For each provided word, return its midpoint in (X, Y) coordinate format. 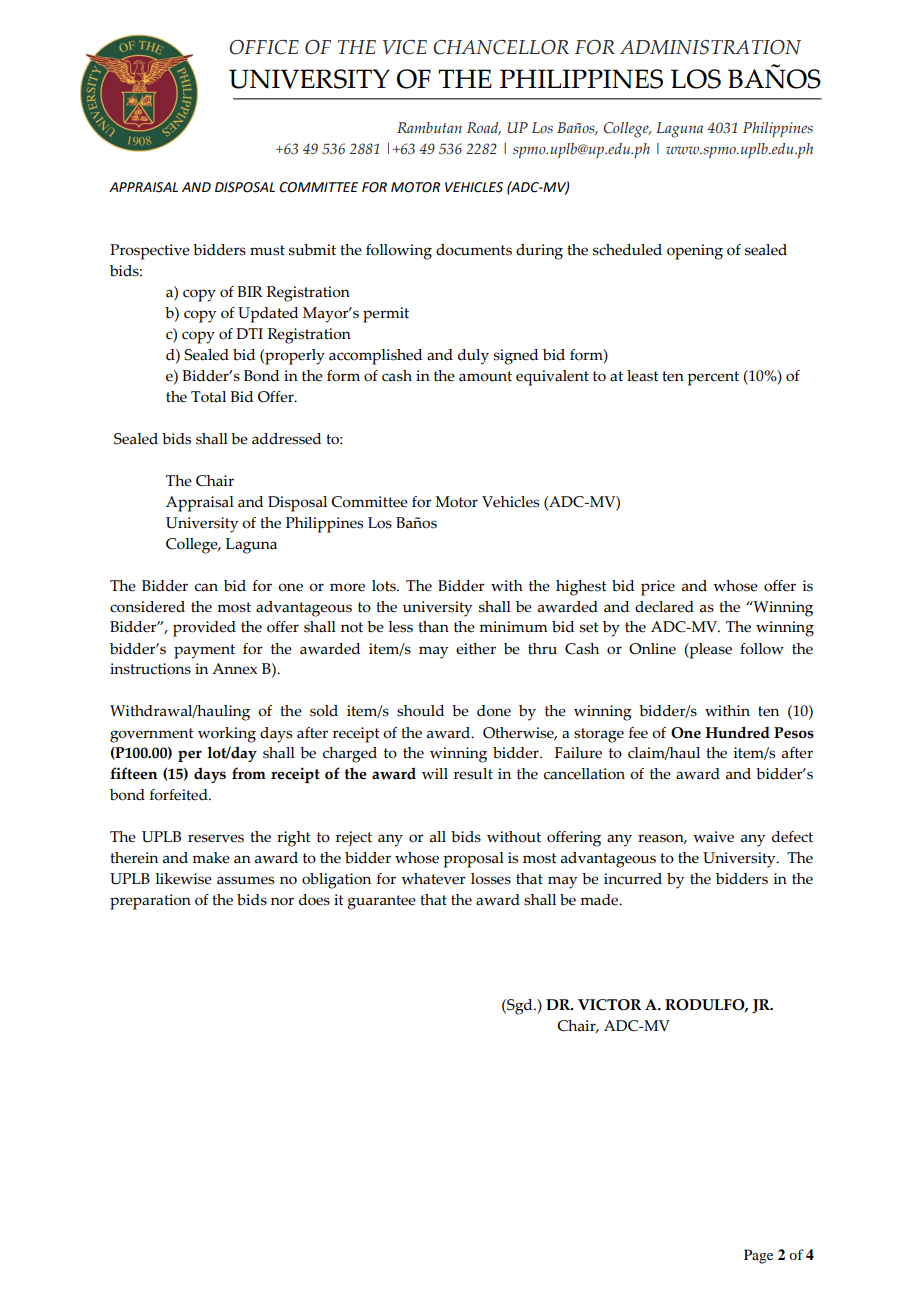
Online (652, 649)
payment (204, 651)
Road (484, 128)
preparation (150, 902)
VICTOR (609, 1005)
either (476, 649)
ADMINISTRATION (710, 47)
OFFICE (264, 47)
